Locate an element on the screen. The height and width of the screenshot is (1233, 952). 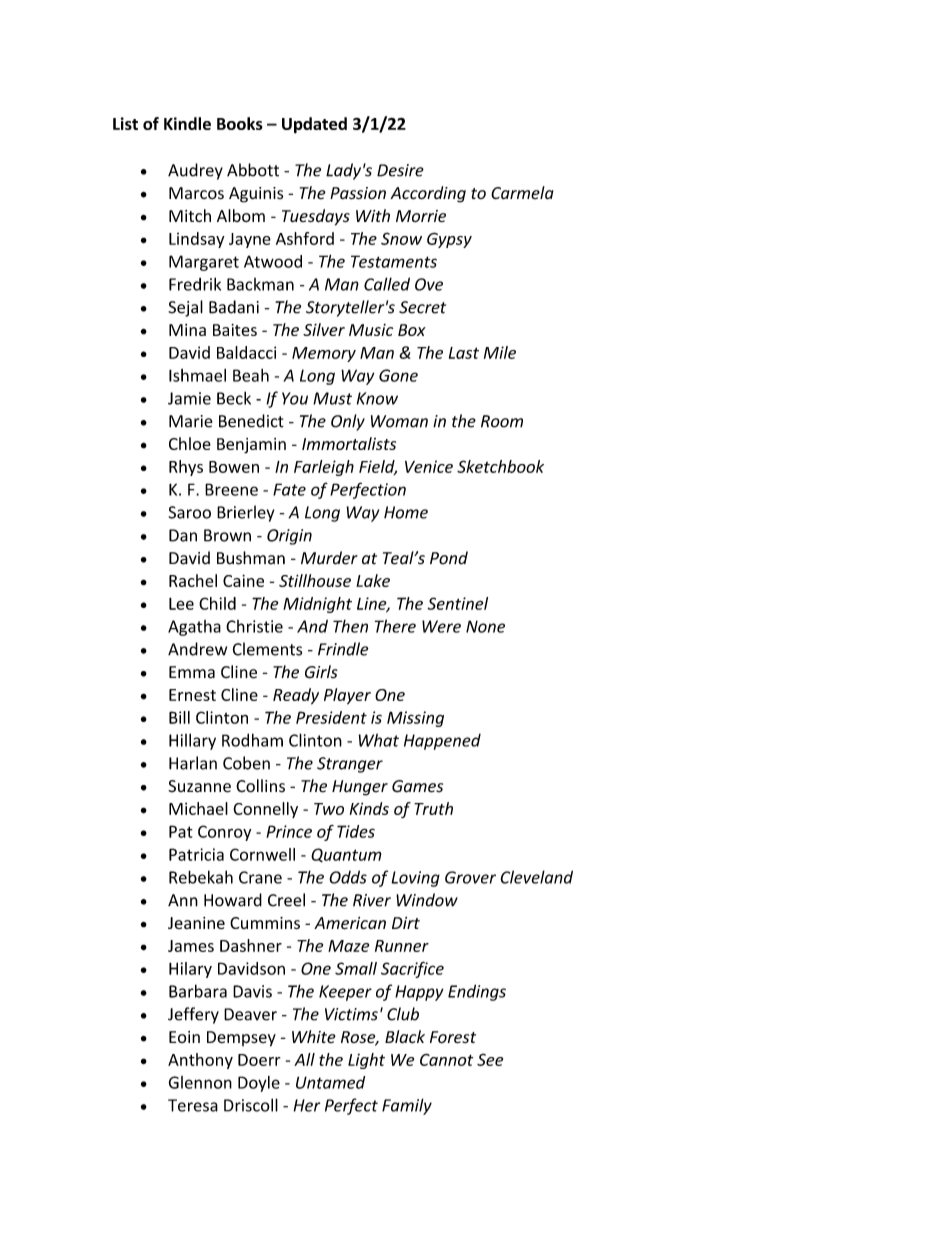
Tides is located at coordinates (356, 831).
